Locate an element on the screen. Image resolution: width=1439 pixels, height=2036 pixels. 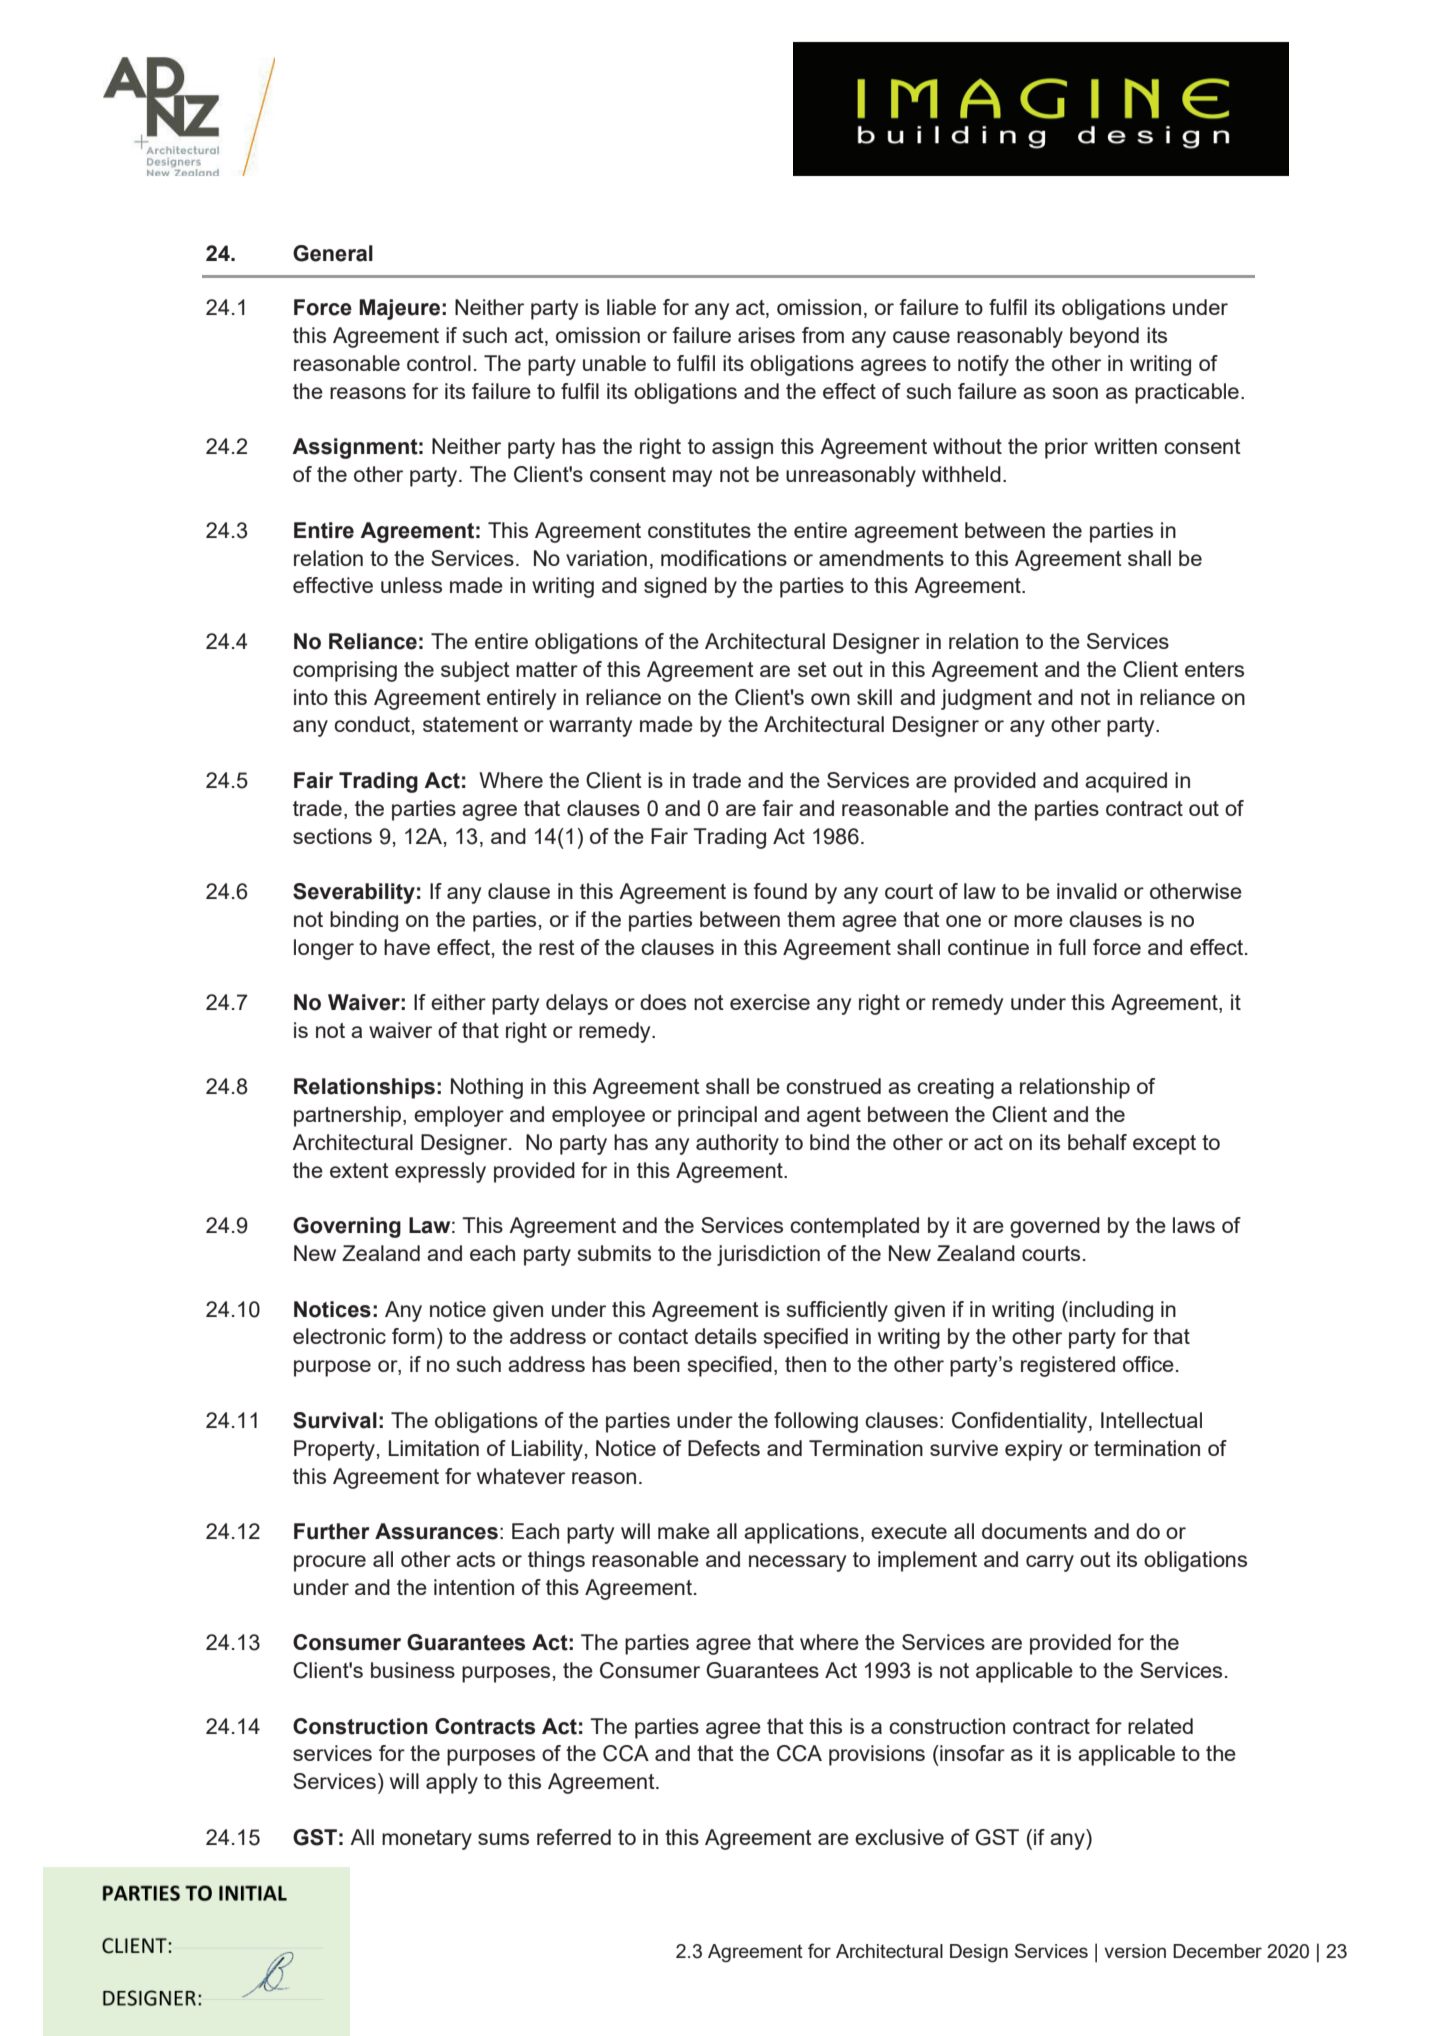
set is located at coordinates (812, 669).
